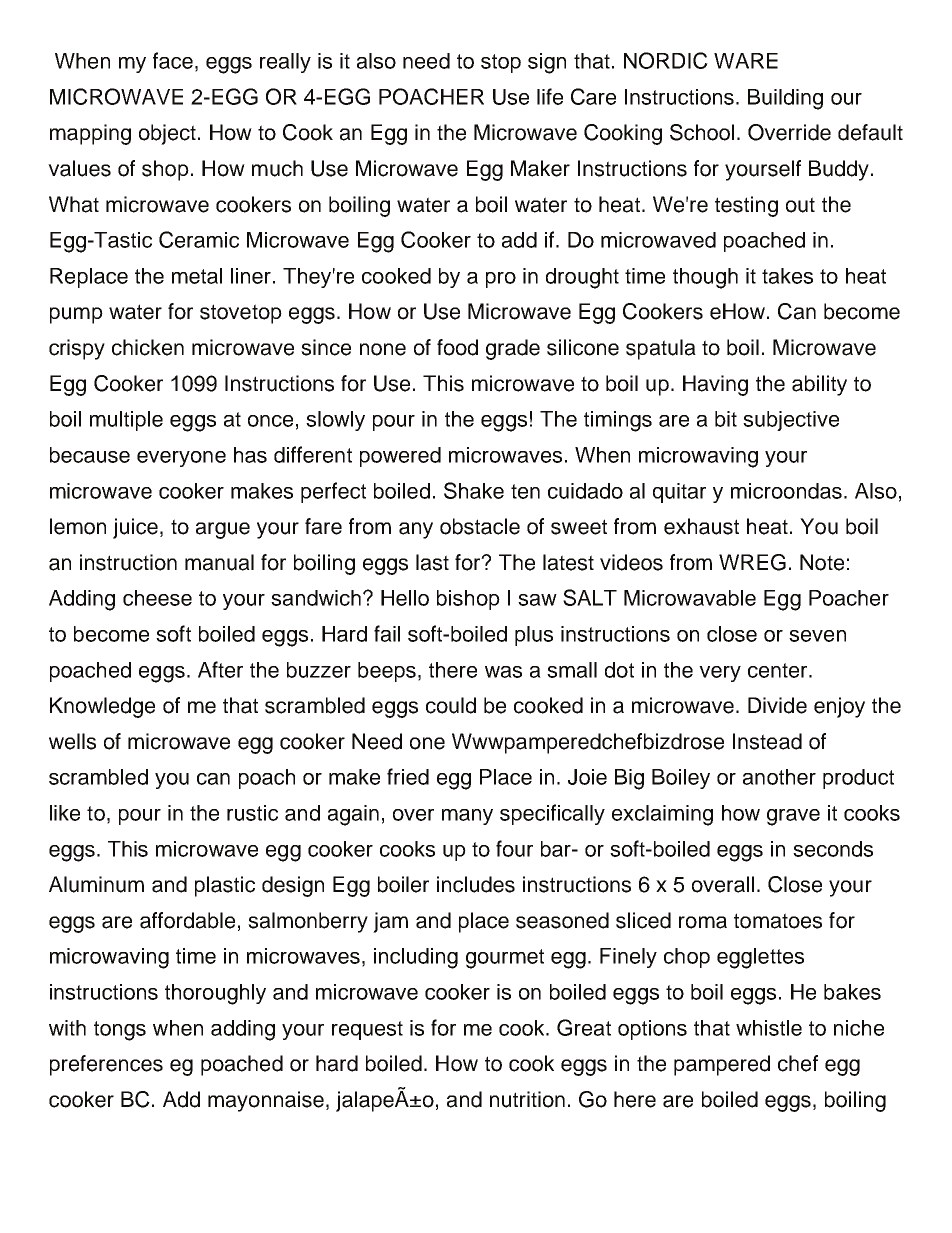 This screenshot has height=1233, width=952. Describe the element at coordinates (785, 99) in the screenshot. I see `Building` at that location.
